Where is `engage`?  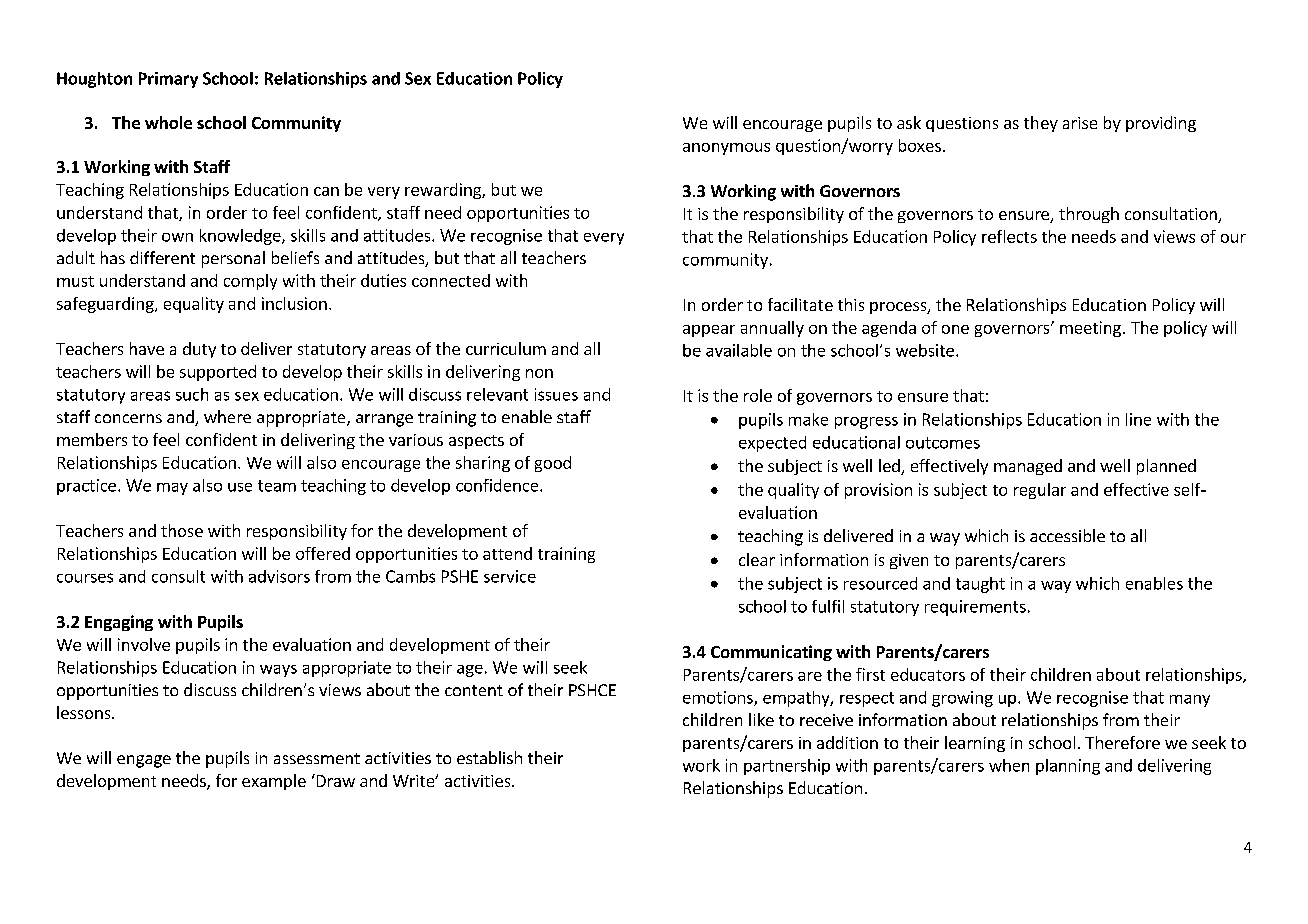
engage is located at coordinates (144, 761).
